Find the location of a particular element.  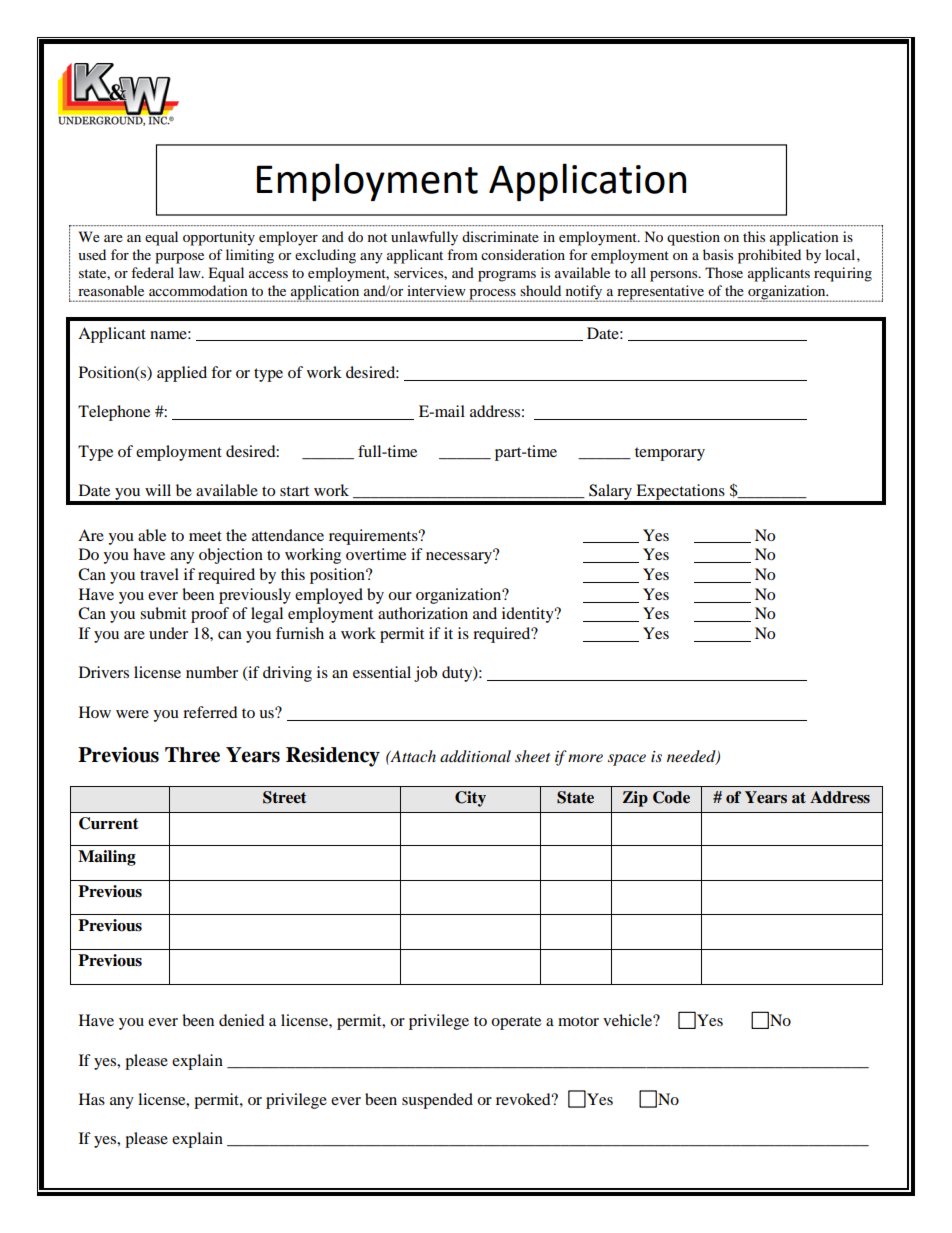

temporary is located at coordinates (670, 454).
